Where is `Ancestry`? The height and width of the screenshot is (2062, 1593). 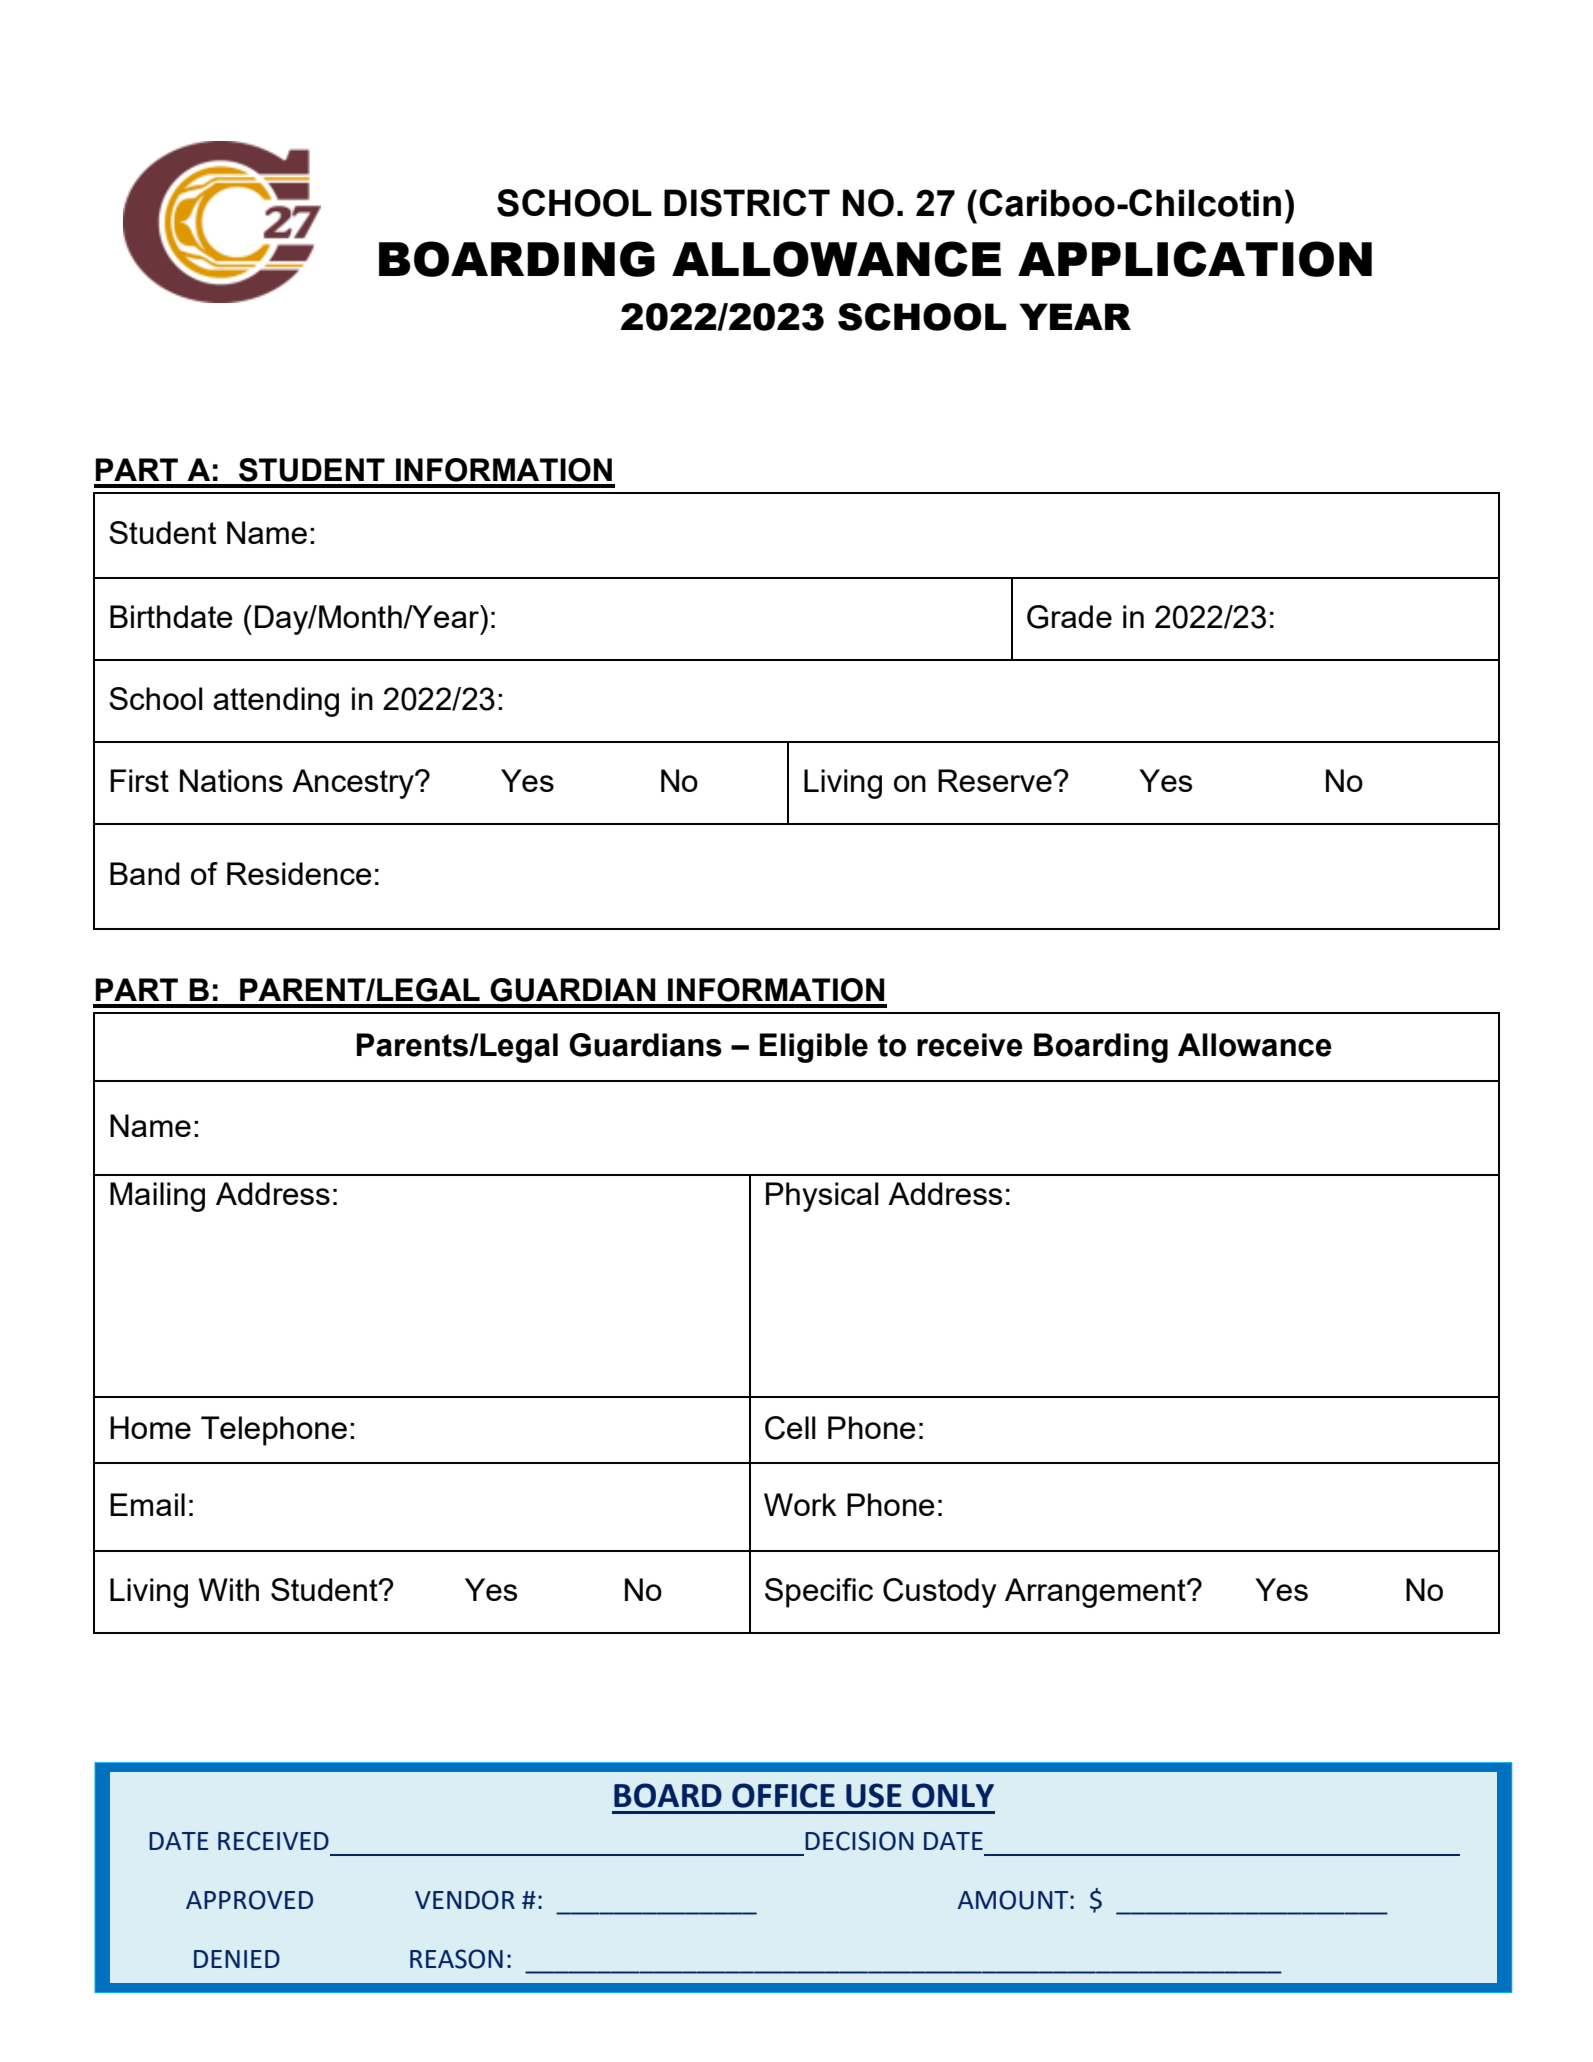 Ancestry is located at coordinates (354, 784).
